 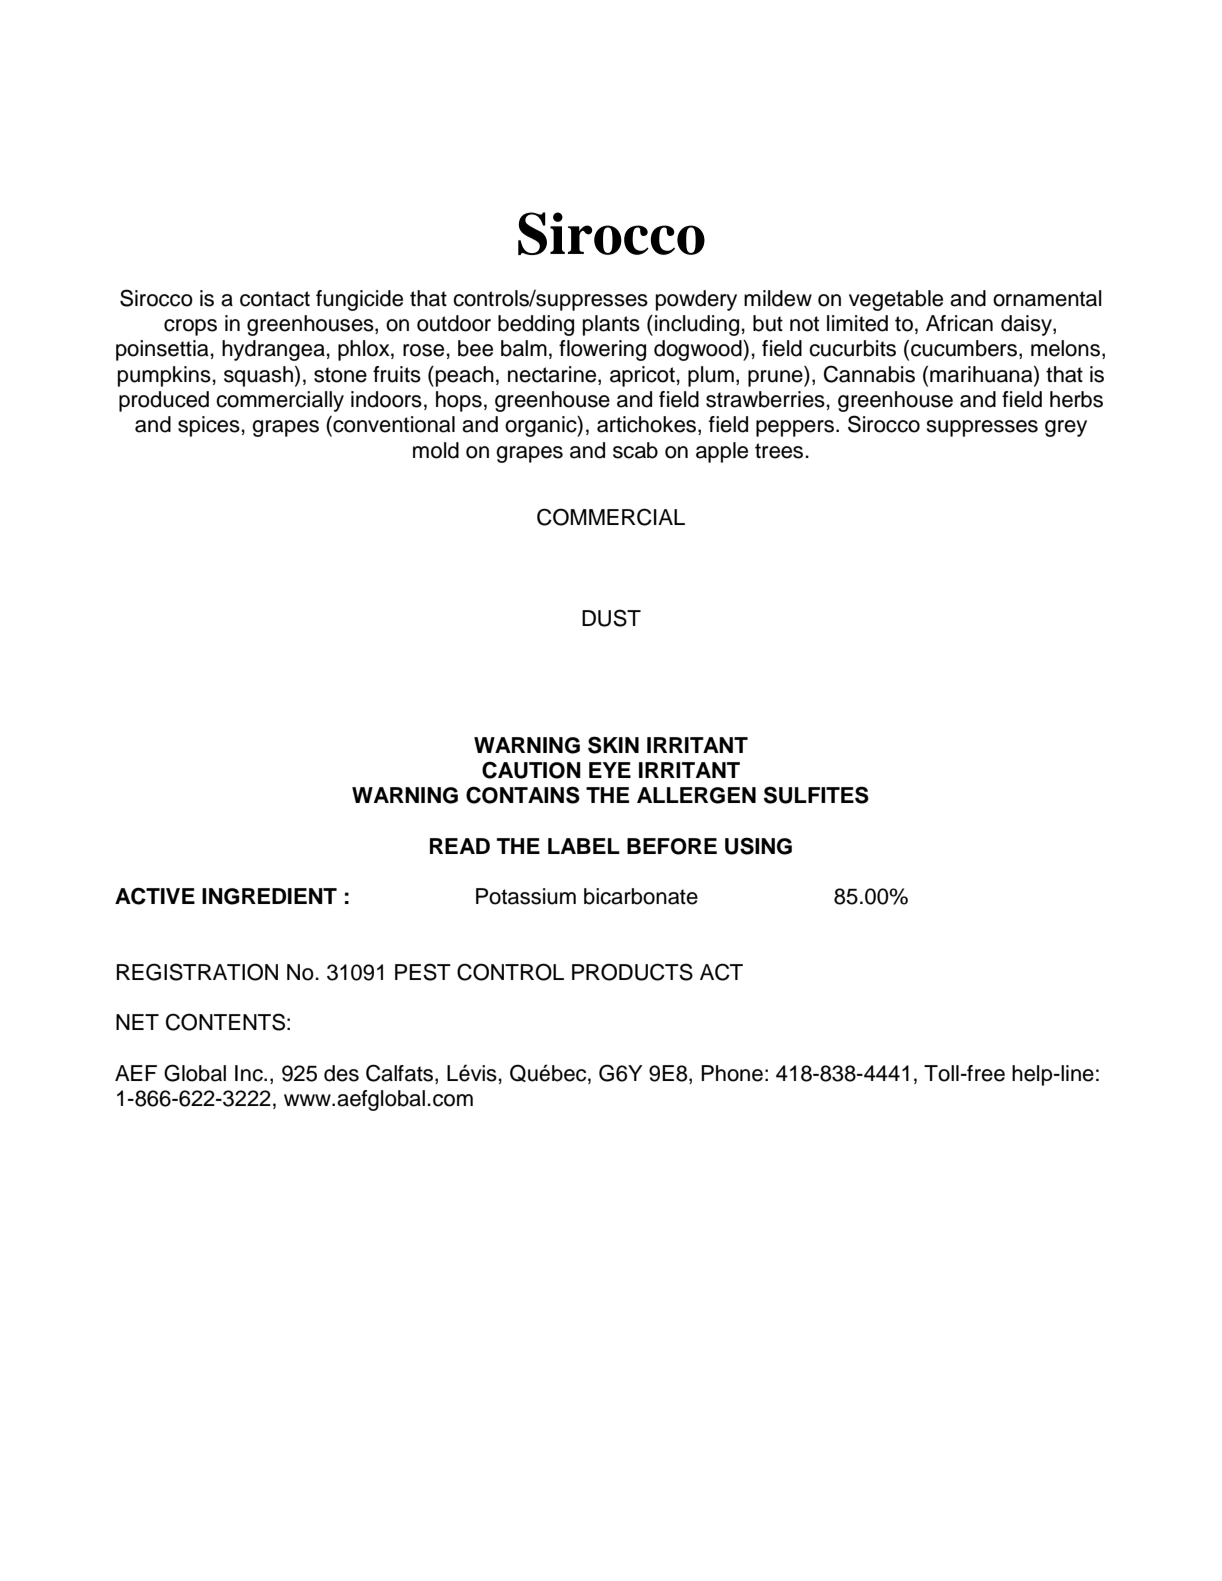 I want to click on scab, so click(x=635, y=450).
